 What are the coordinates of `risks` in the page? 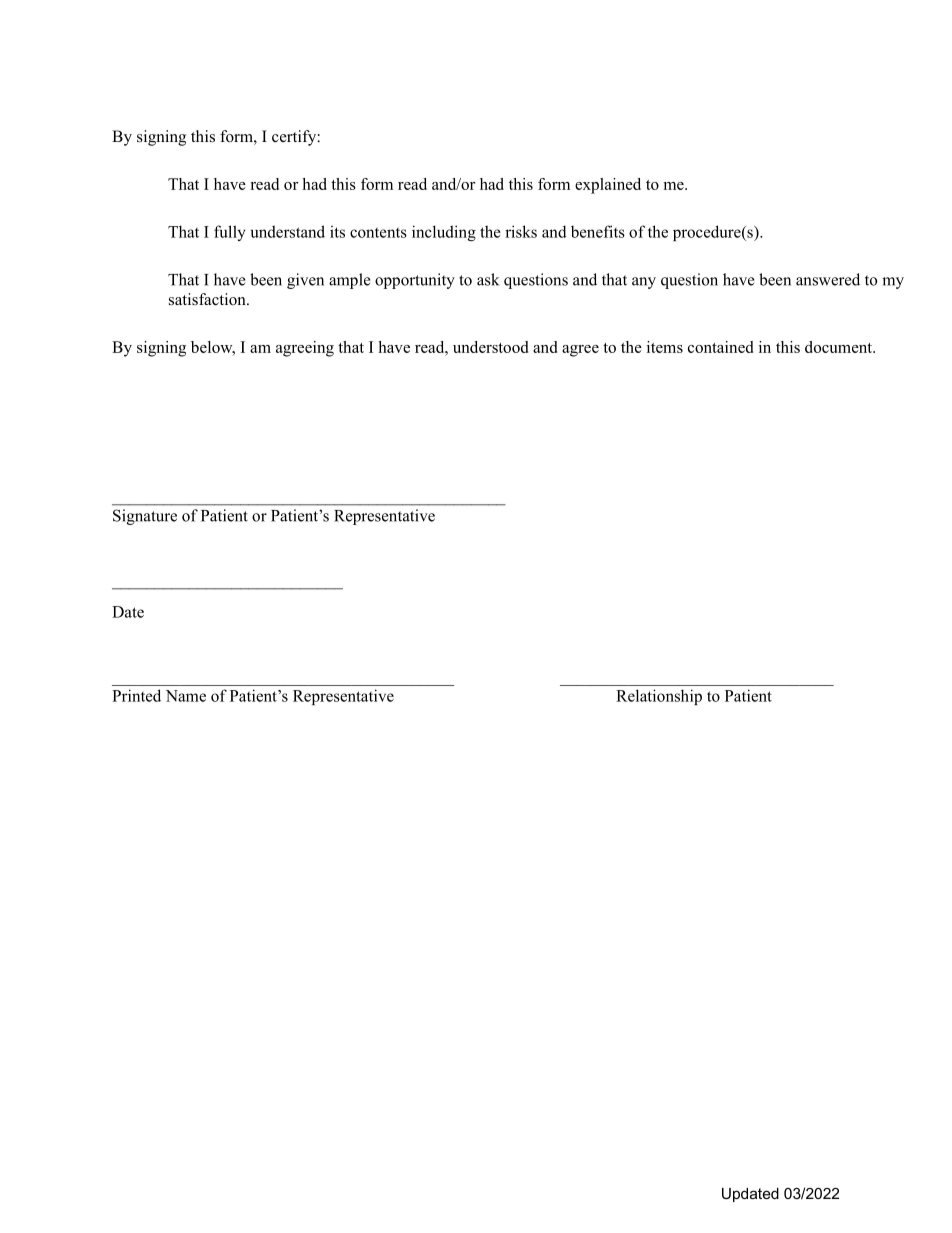 It's located at (521, 231).
